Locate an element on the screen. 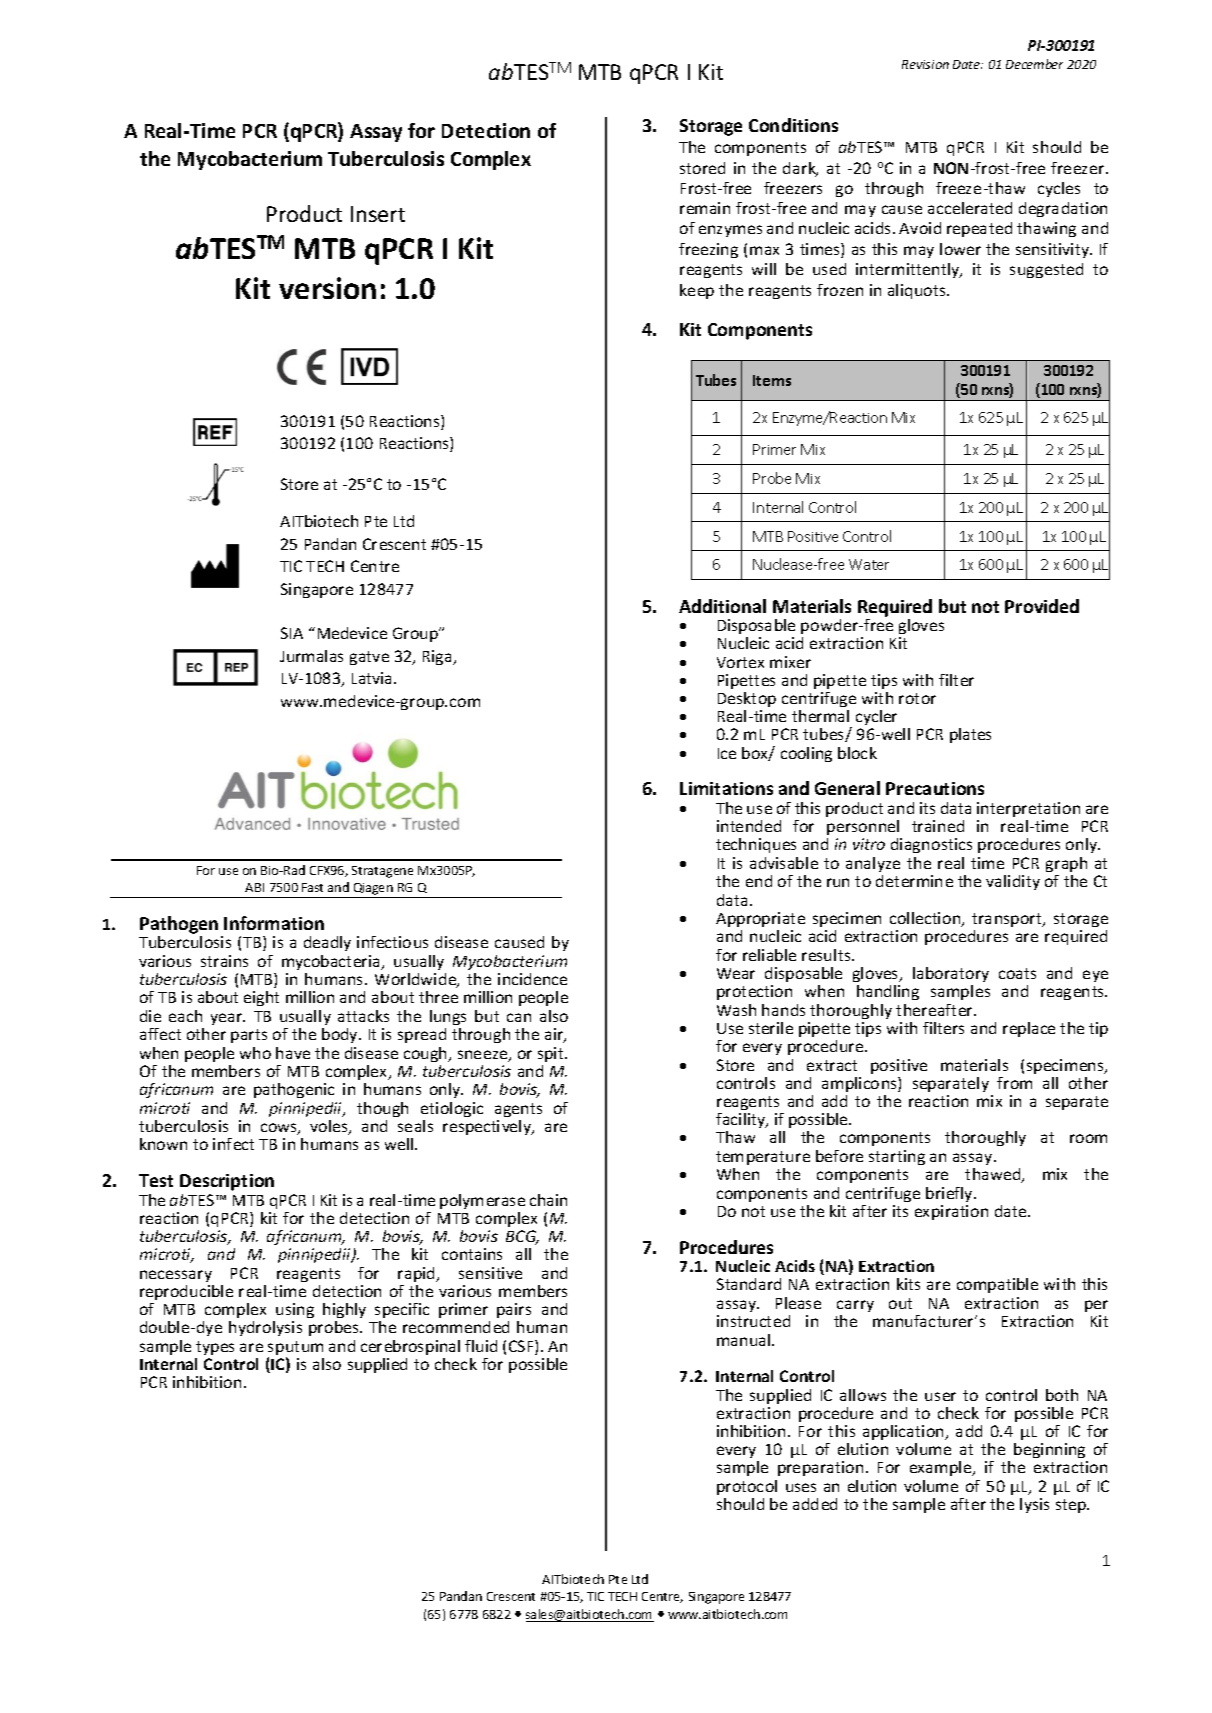 This screenshot has width=1212, height=1713. December is located at coordinates (1034, 64).
